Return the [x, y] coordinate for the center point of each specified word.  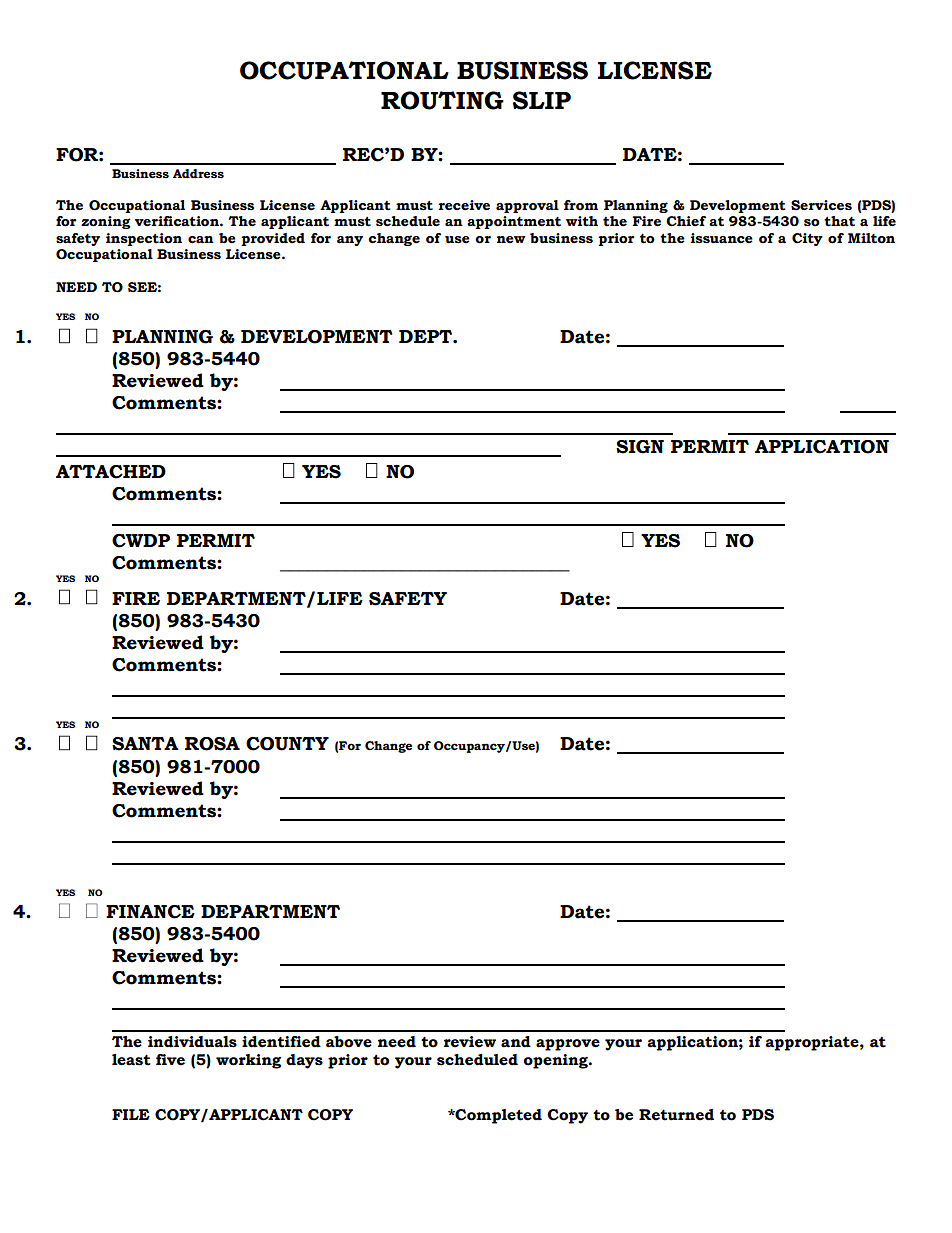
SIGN [640, 447]
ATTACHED [111, 472]
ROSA [212, 744]
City [807, 239]
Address [198, 174]
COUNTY [287, 744]
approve [568, 1045]
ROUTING [442, 100]
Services [821, 205]
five [170, 1060]
